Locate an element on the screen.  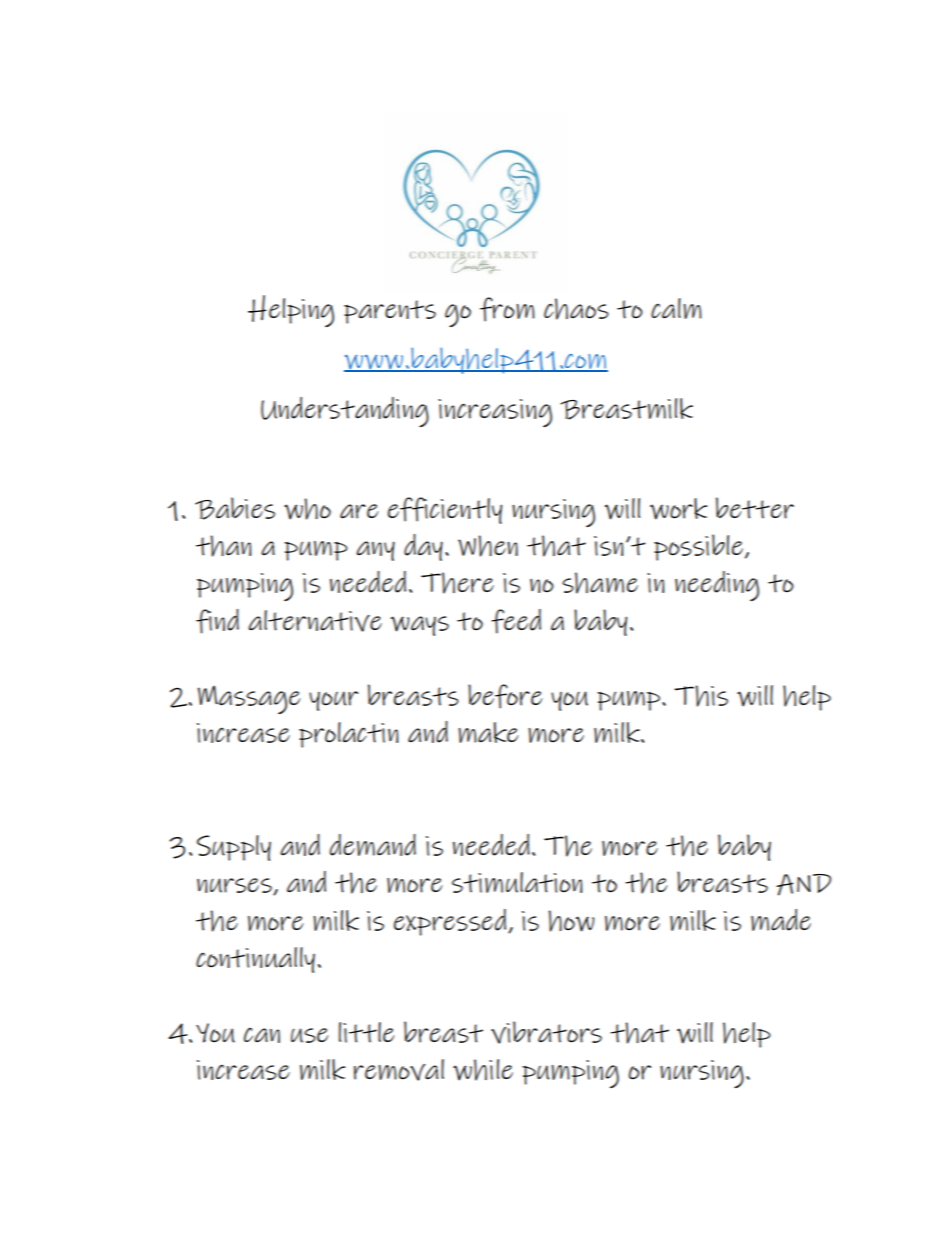
from is located at coordinates (507, 309).
